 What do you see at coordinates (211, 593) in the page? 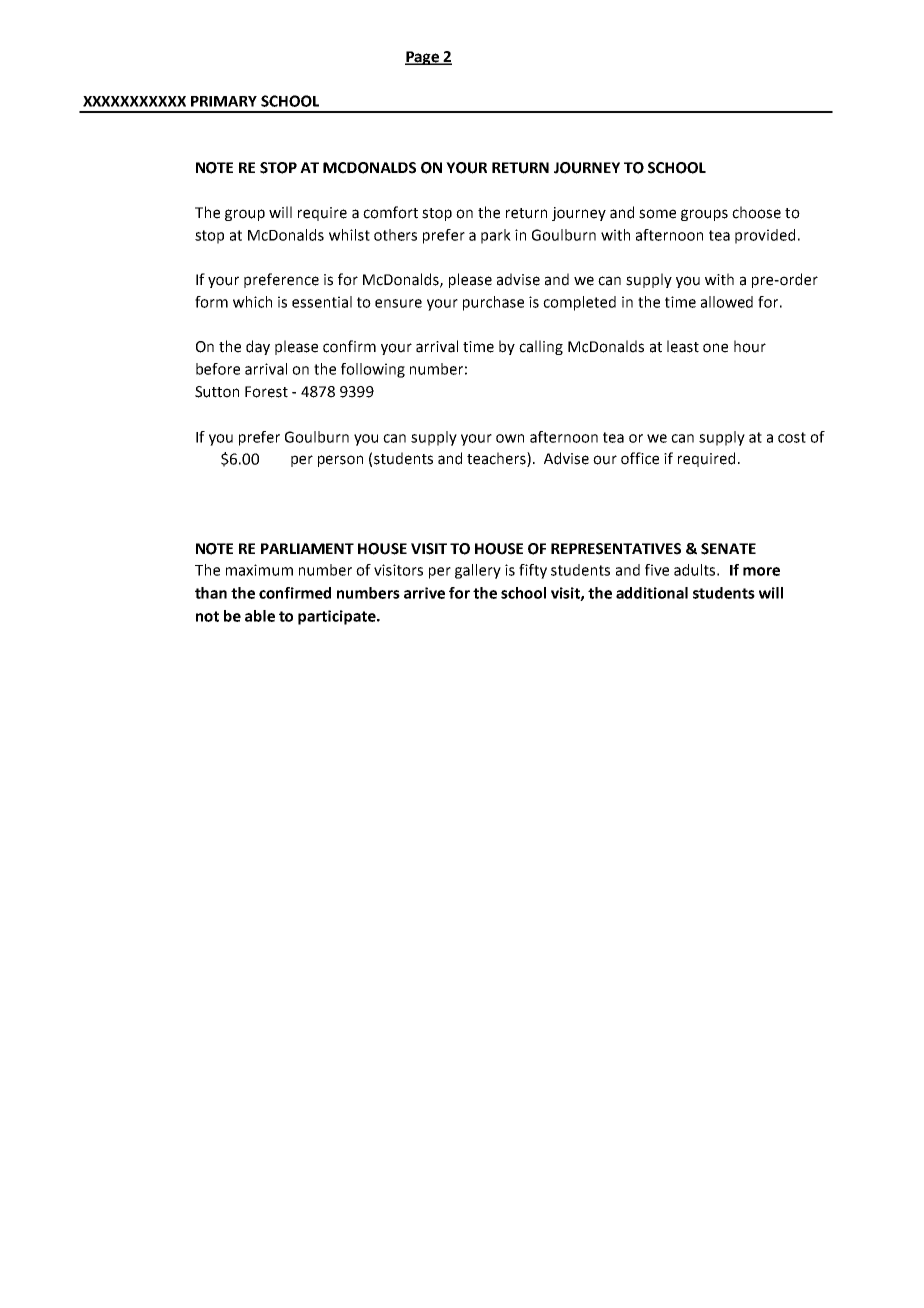
I see `than` at bounding box center [211, 593].
